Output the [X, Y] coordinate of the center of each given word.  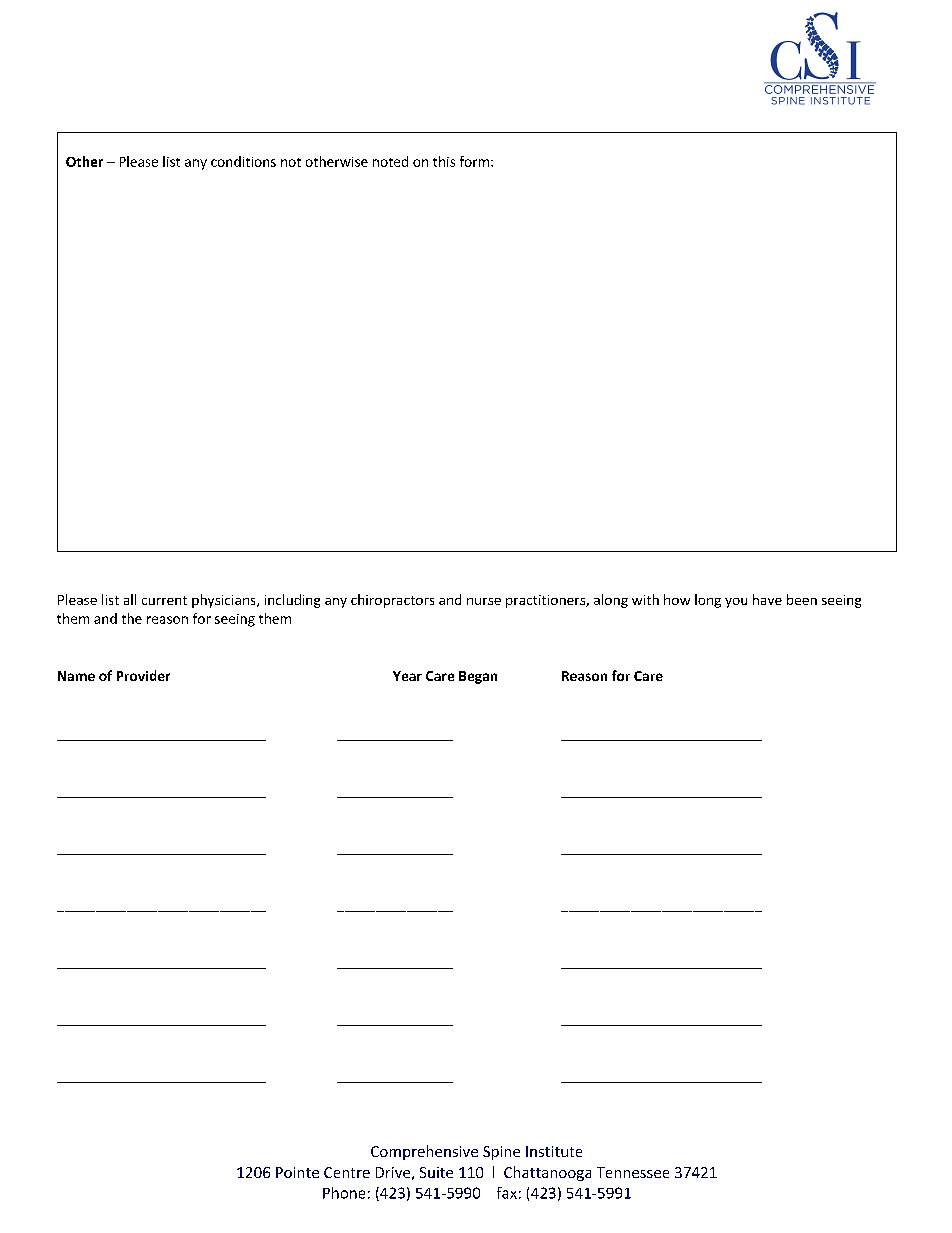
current [164, 600]
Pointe [297, 1172]
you [736, 603]
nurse [484, 601]
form [474, 161]
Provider [143, 675]
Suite [436, 1172]
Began [478, 677]
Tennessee [633, 1172]
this [444, 161]
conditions [243, 161]
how [677, 599]
